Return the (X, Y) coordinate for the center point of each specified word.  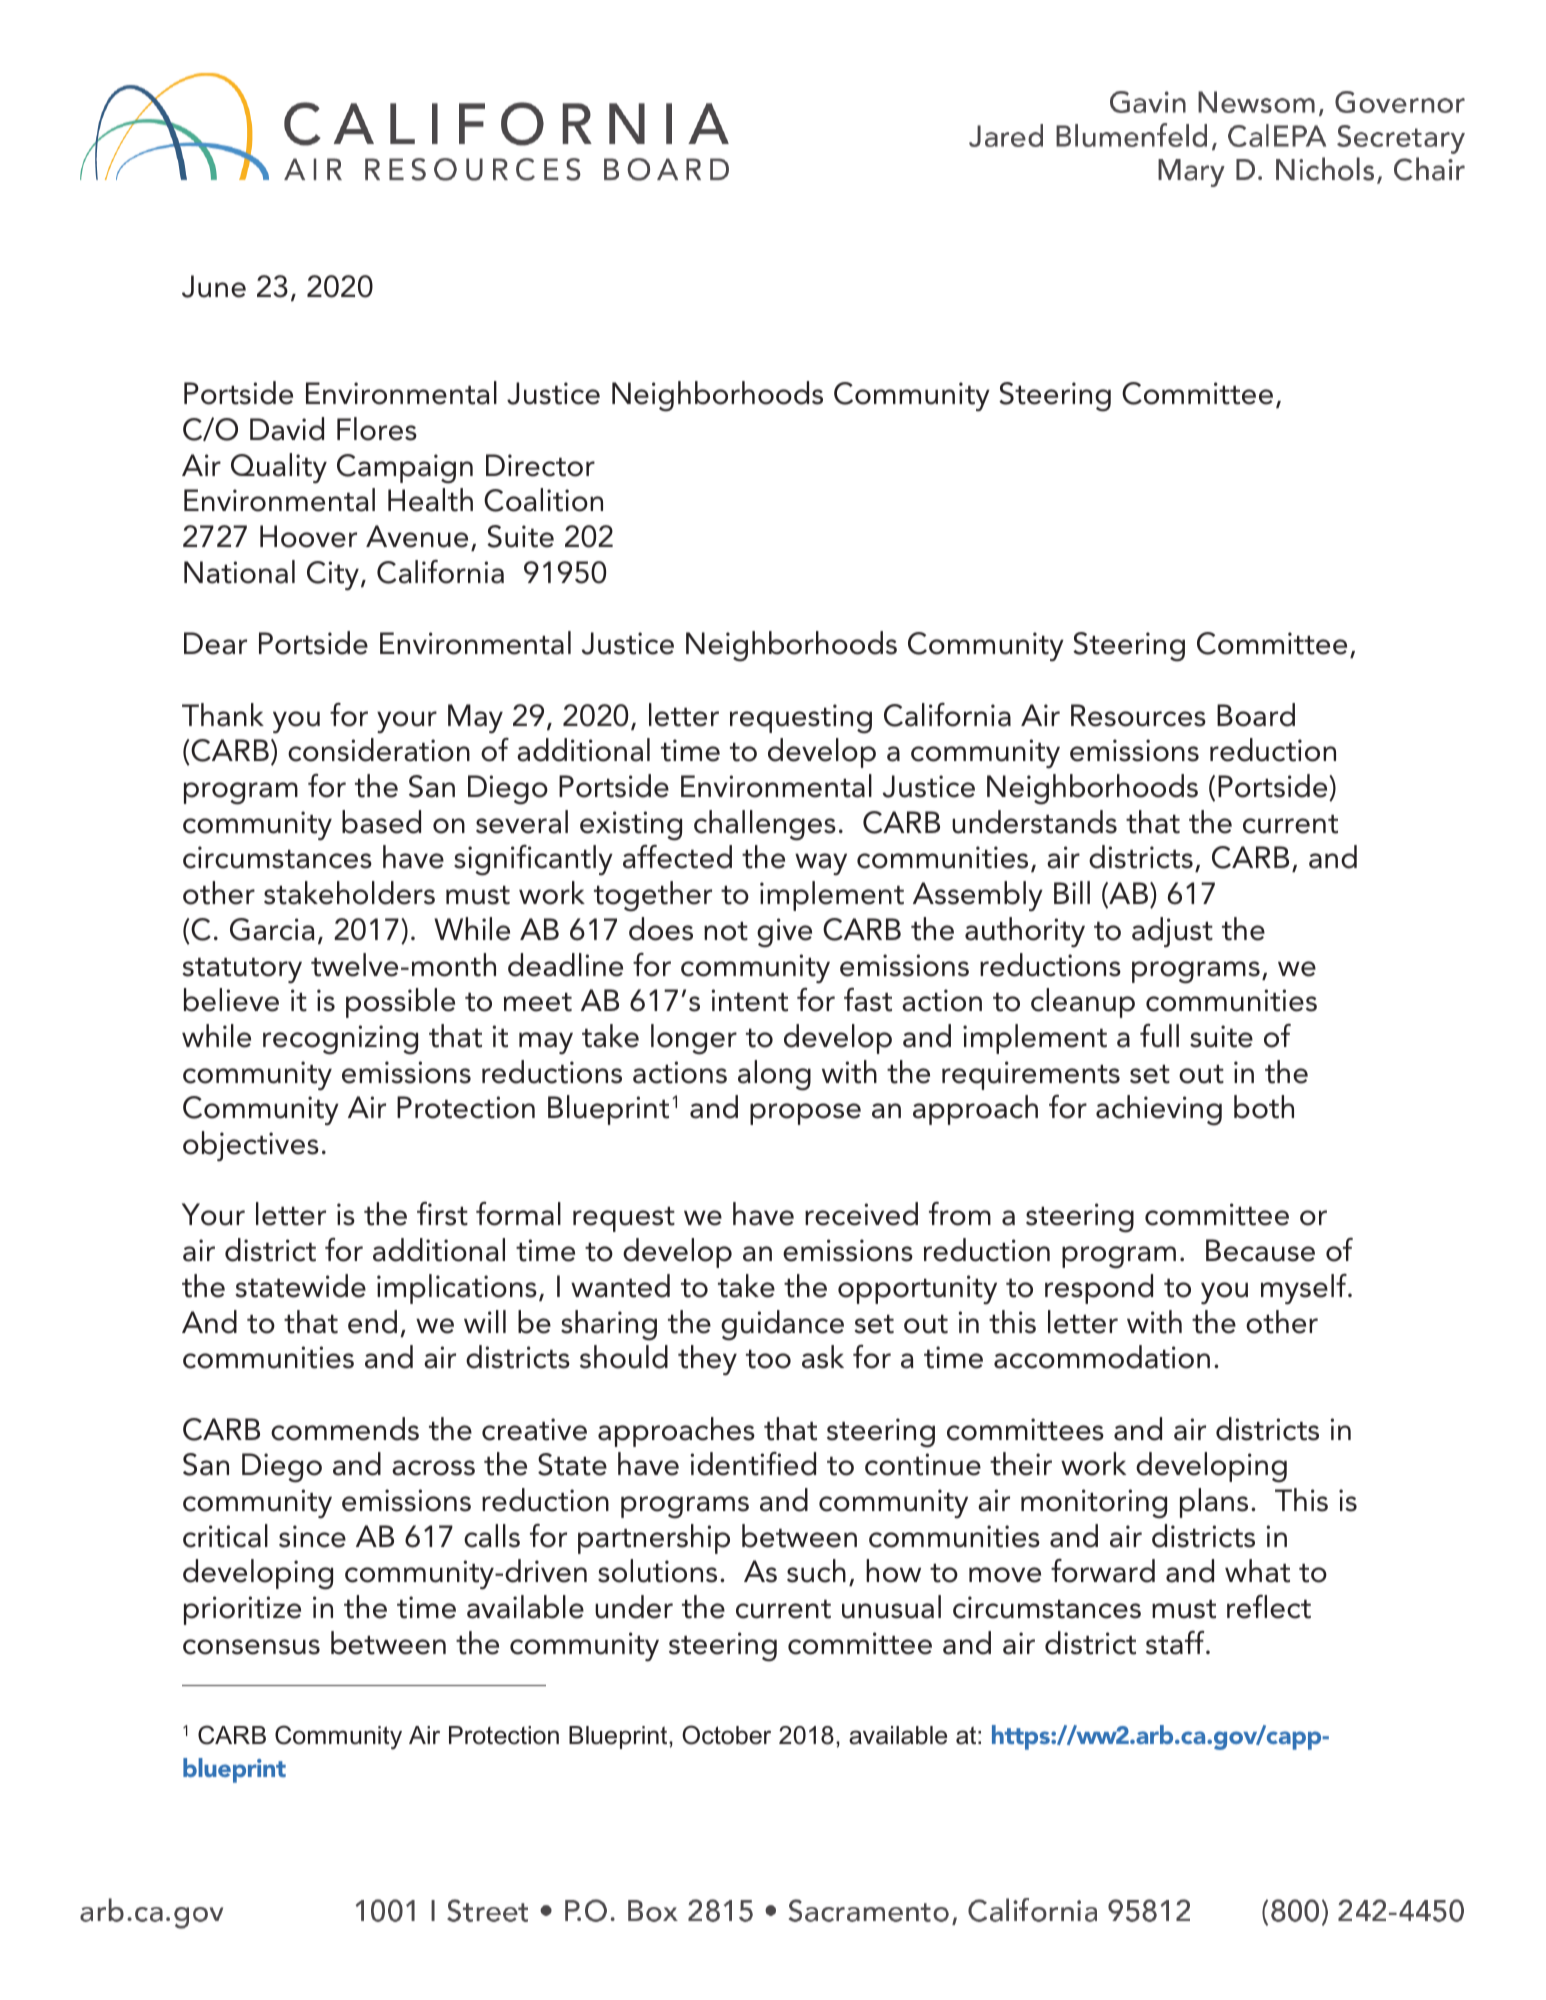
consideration (379, 750)
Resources (1138, 715)
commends (345, 1429)
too (768, 1359)
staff (1176, 1642)
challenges (765, 825)
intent (749, 1000)
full (1159, 1035)
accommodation (1102, 1357)
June (214, 286)
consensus (251, 1647)
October (726, 1735)
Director (540, 465)
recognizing (340, 1040)
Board (1256, 715)
